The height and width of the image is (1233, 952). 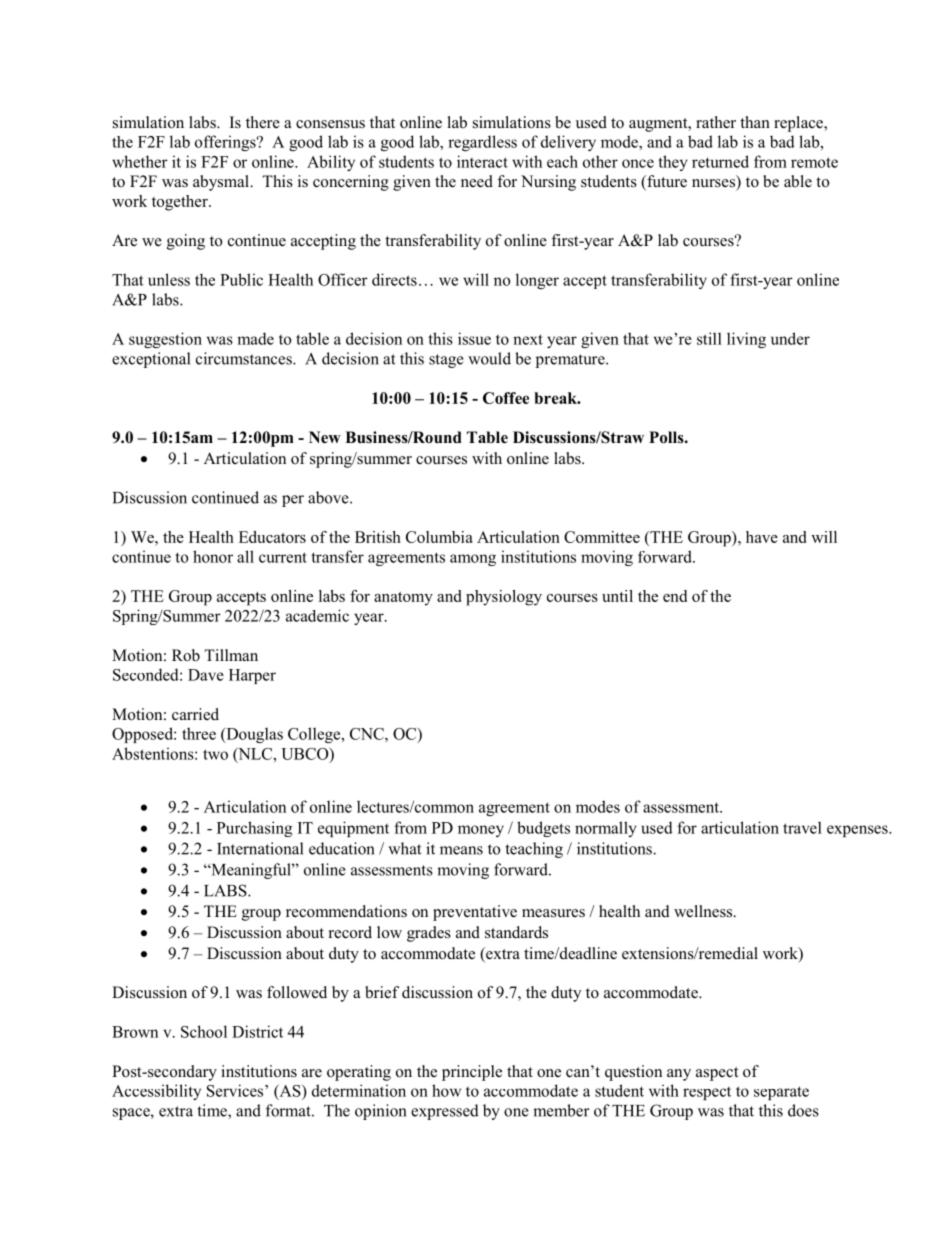 I want to click on have, so click(x=762, y=537).
